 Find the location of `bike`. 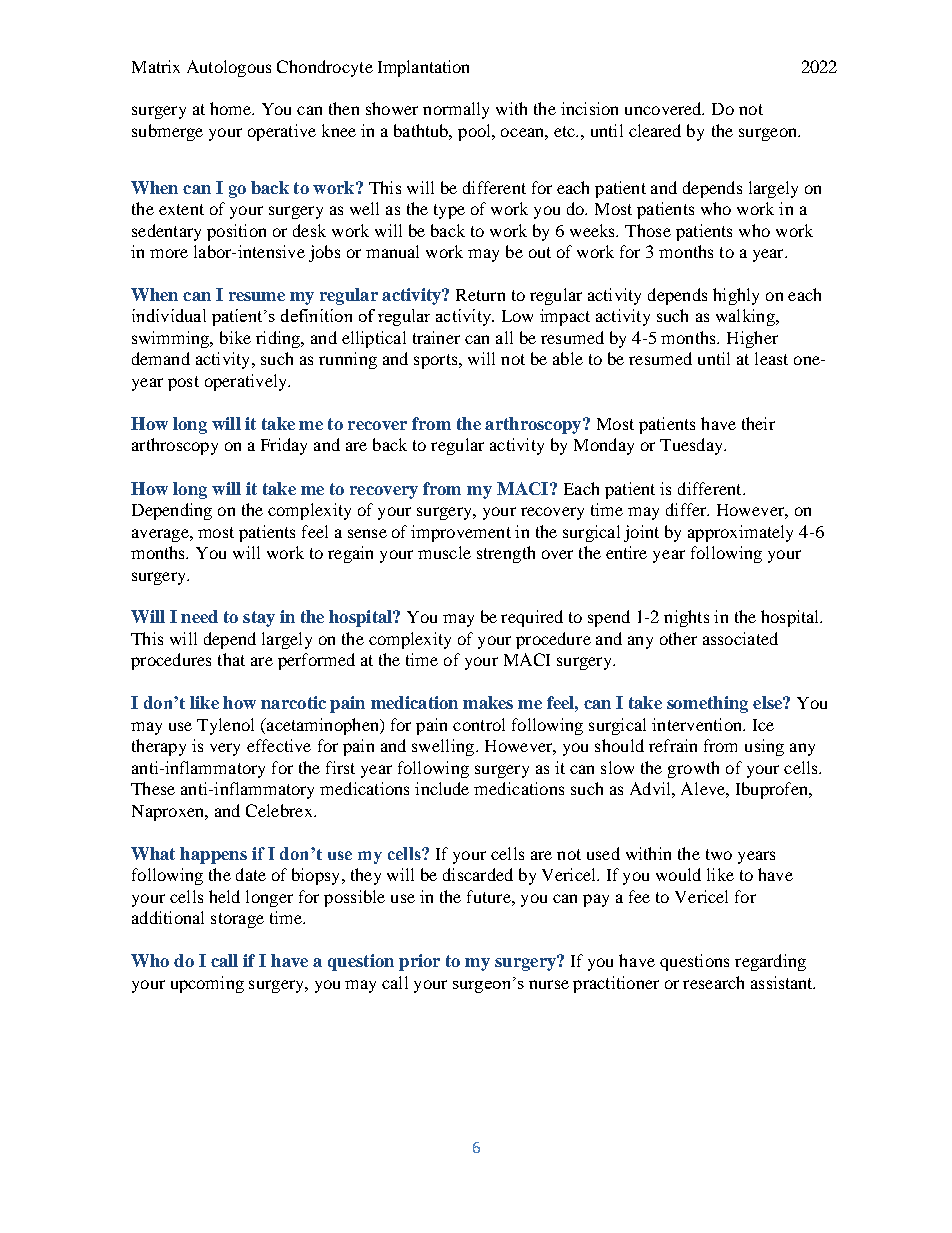

bike is located at coordinates (235, 337).
